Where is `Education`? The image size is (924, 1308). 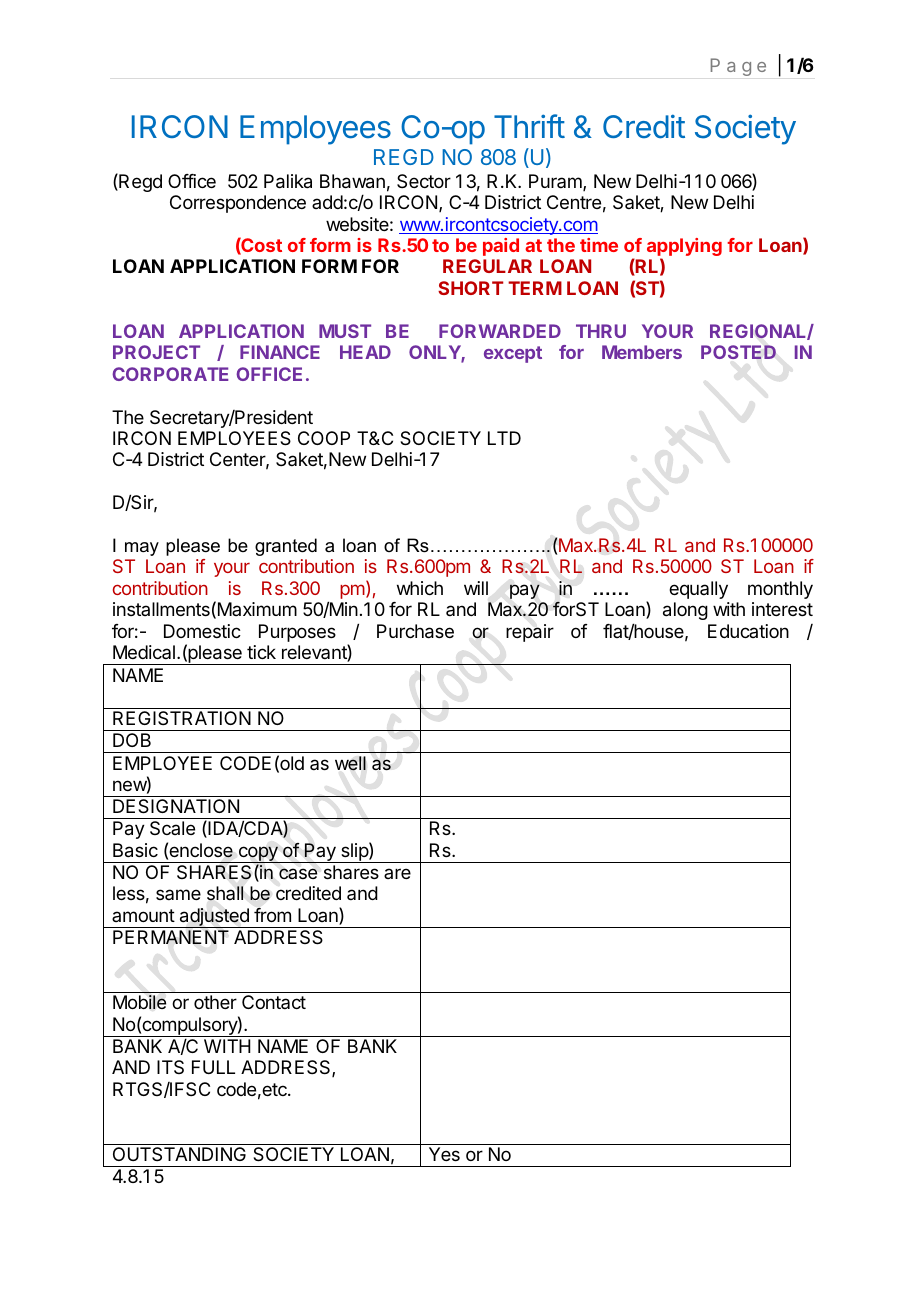 Education is located at coordinates (748, 631).
